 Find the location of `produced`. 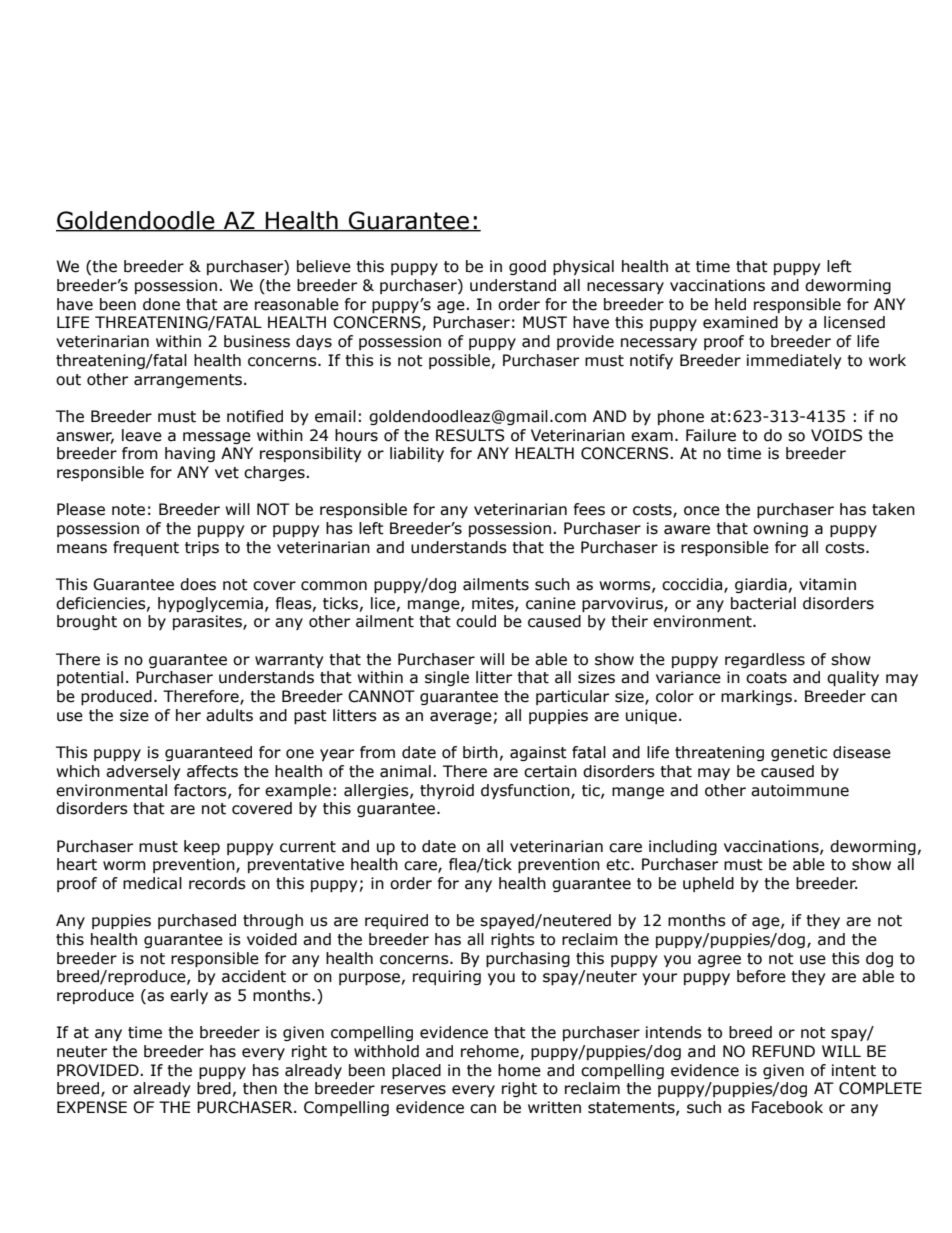

produced is located at coordinates (116, 697).
